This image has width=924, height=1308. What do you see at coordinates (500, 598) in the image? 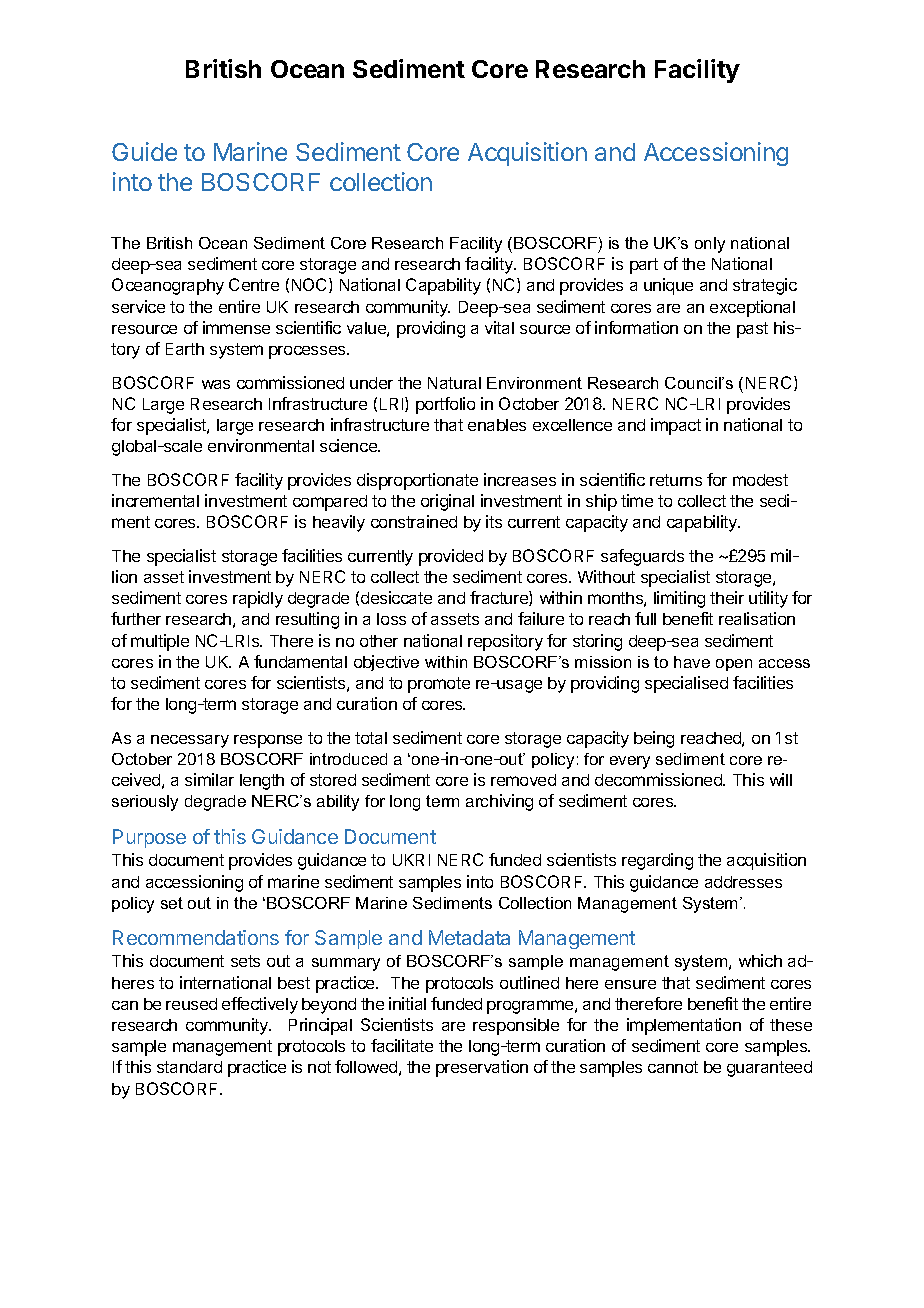
I see `fracture` at bounding box center [500, 598].
